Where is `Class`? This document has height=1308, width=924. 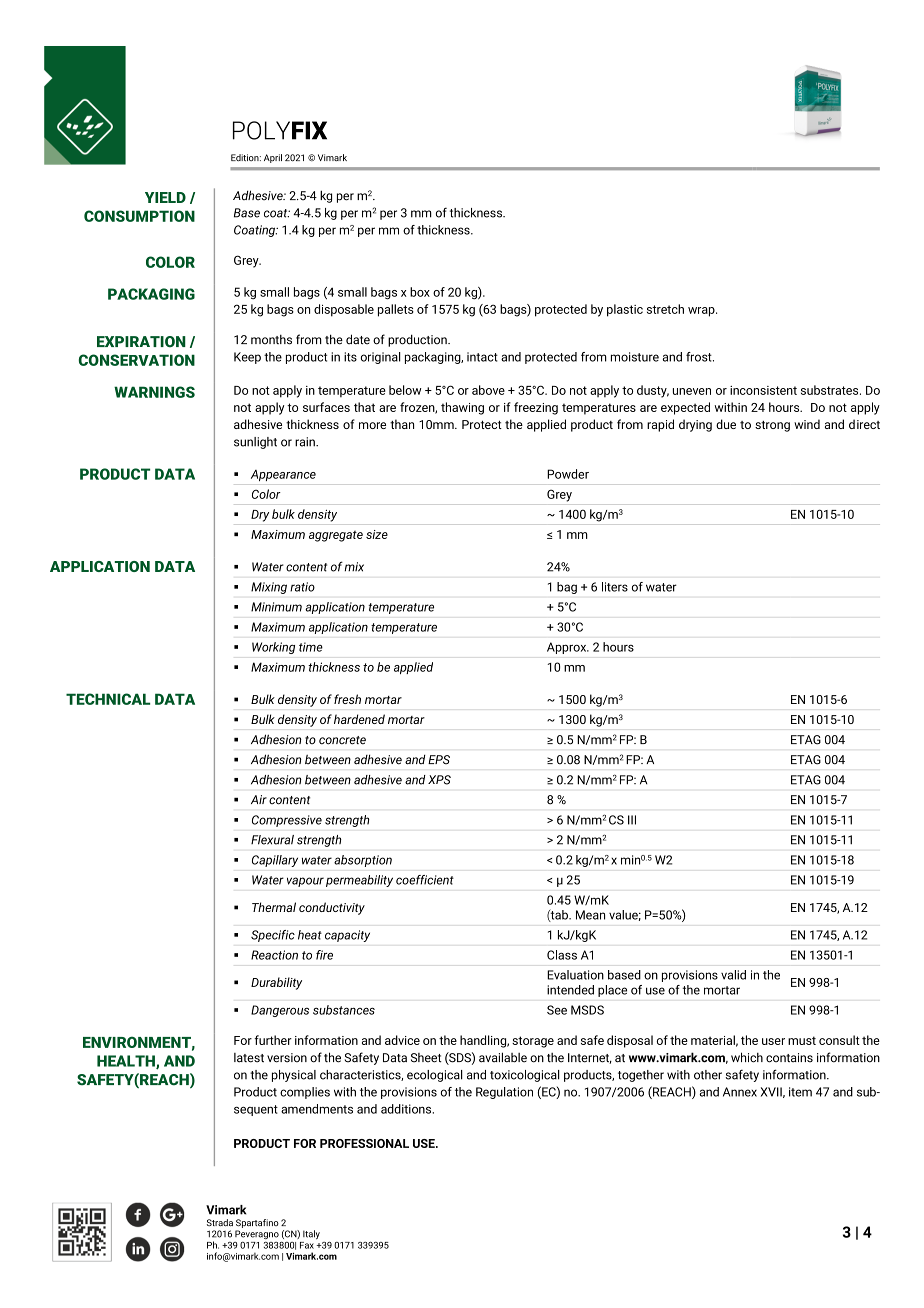 Class is located at coordinates (562, 955).
